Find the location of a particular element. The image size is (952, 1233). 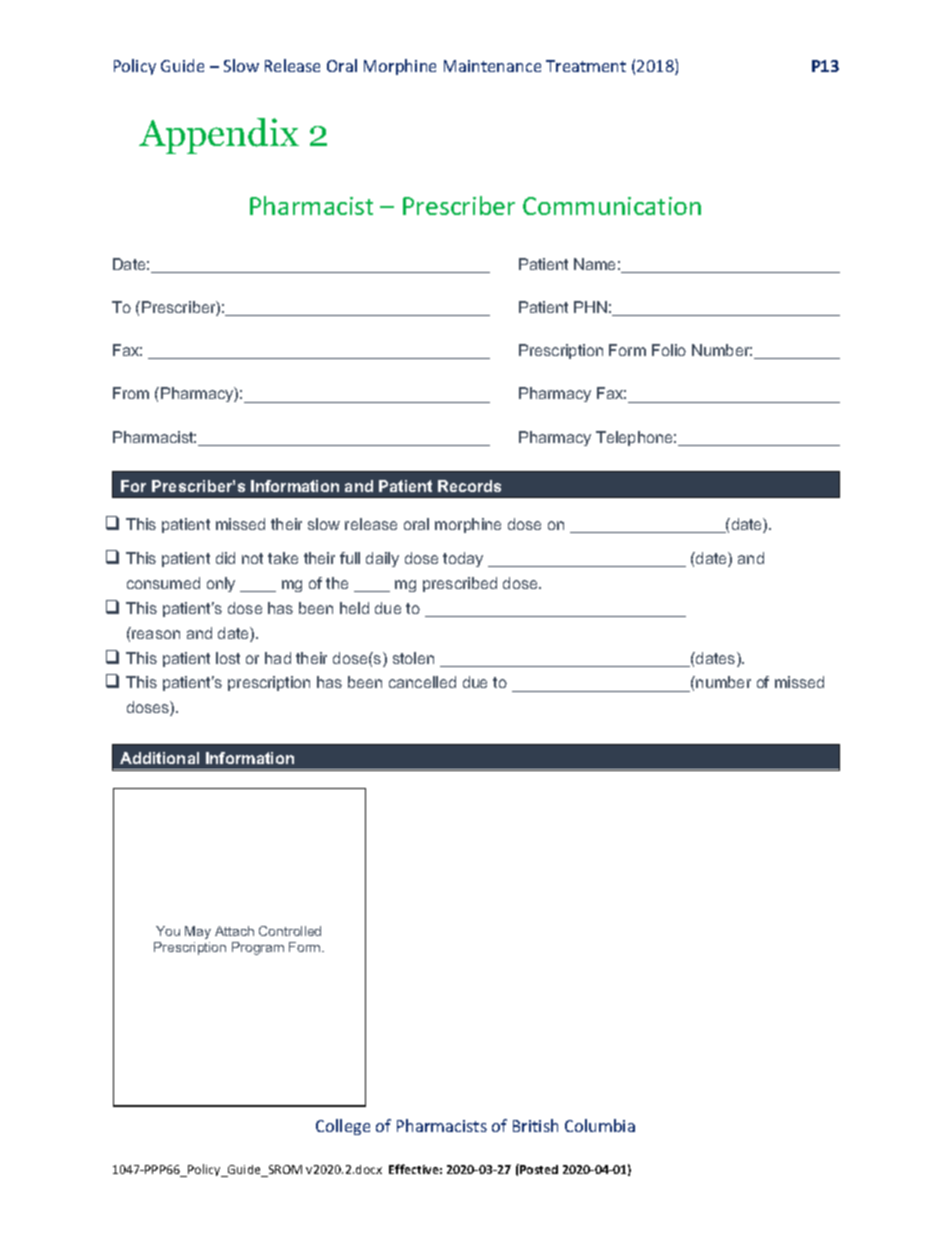

College is located at coordinates (343, 1127).
